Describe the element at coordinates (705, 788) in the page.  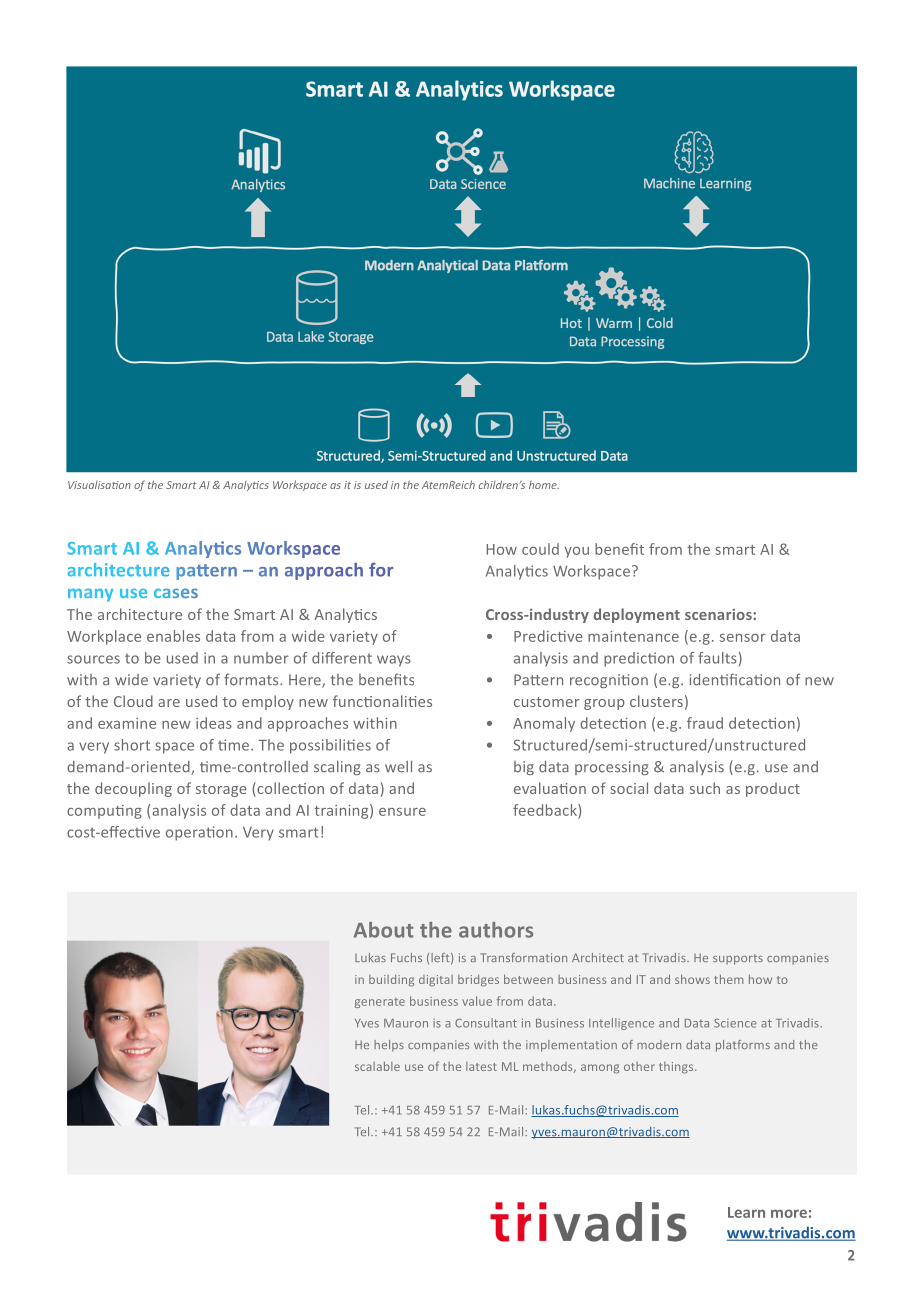
I see `such` at that location.
